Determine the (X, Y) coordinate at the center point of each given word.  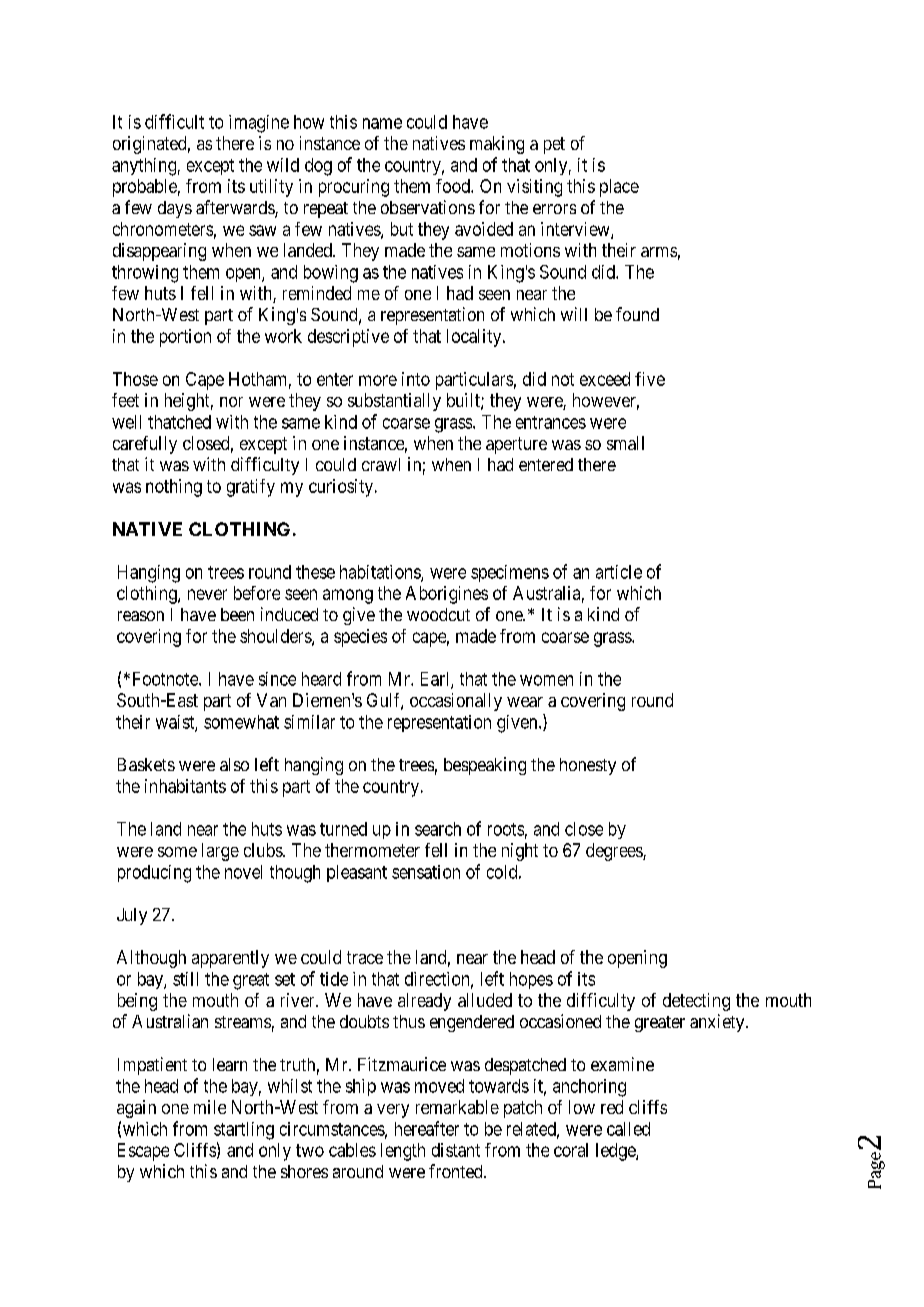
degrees (615, 852)
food (454, 186)
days (175, 209)
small (625, 443)
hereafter (427, 1128)
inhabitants (185, 786)
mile (210, 1107)
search (438, 829)
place (619, 188)
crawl (381, 464)
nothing (174, 488)
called (628, 1129)
